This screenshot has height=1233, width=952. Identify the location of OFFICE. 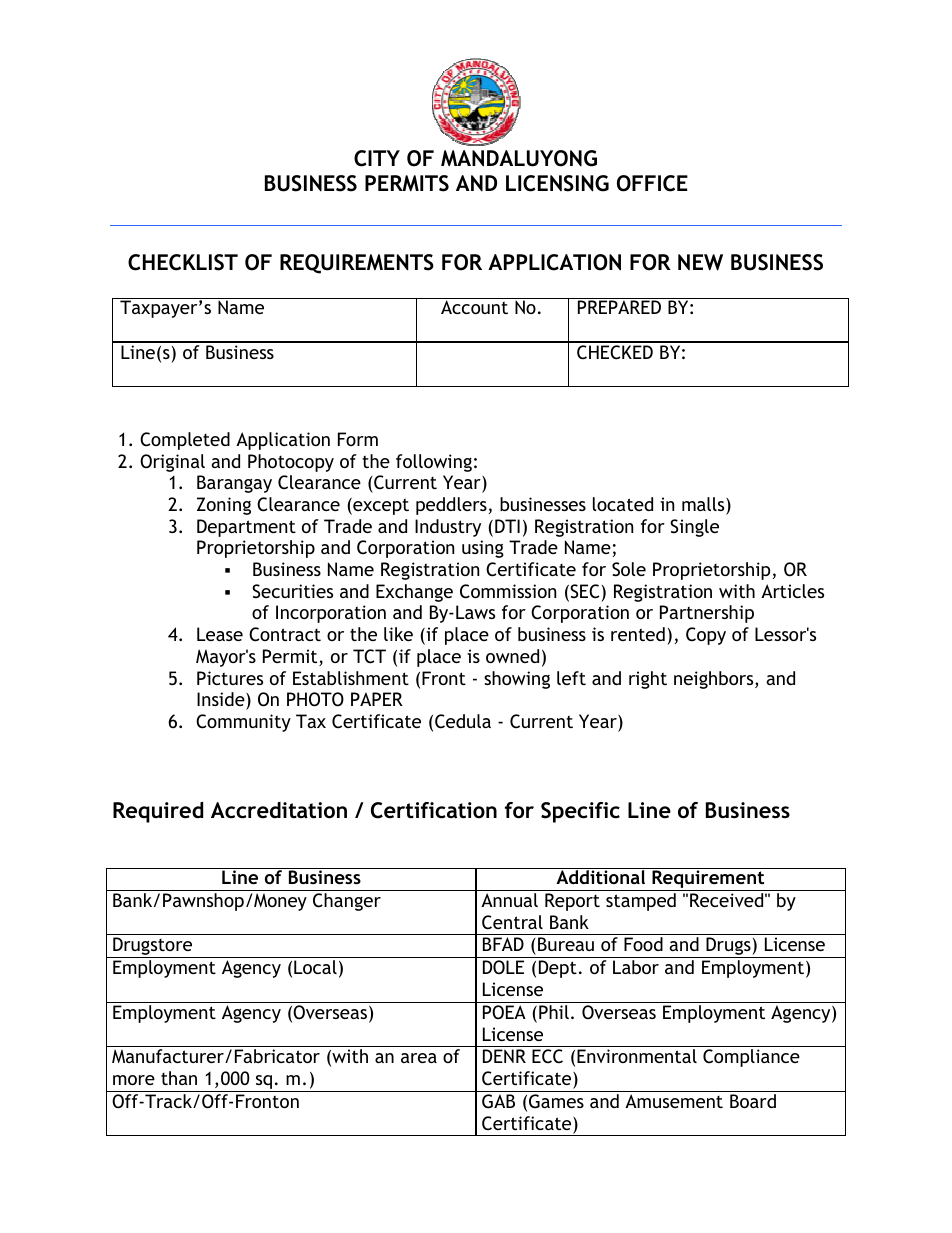
(652, 183).
